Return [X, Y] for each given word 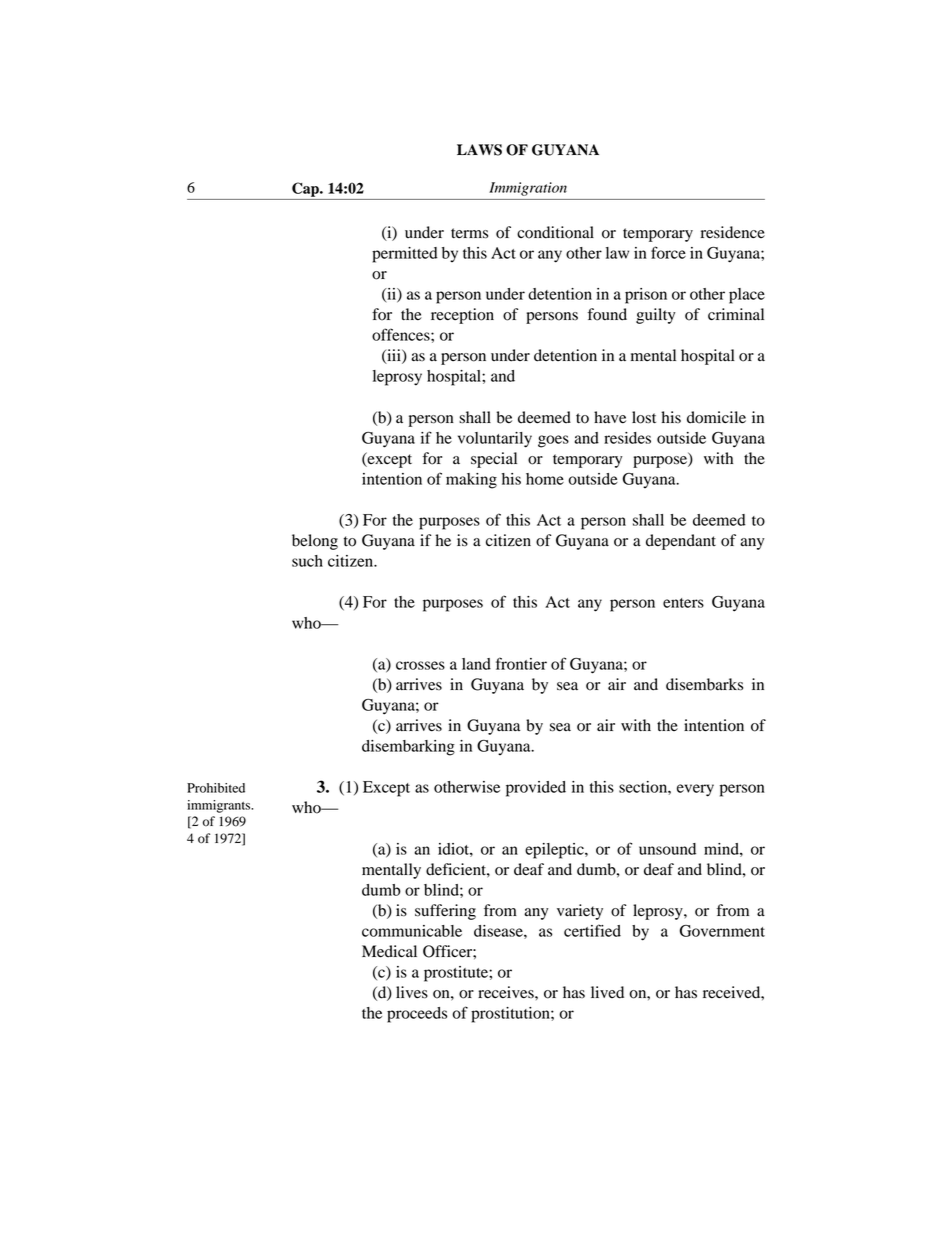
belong [315, 542]
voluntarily [495, 440]
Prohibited [216, 788]
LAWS [479, 150]
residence [733, 232]
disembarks [704, 684]
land [476, 664]
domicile [716, 417]
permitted [405, 255]
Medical [389, 951]
